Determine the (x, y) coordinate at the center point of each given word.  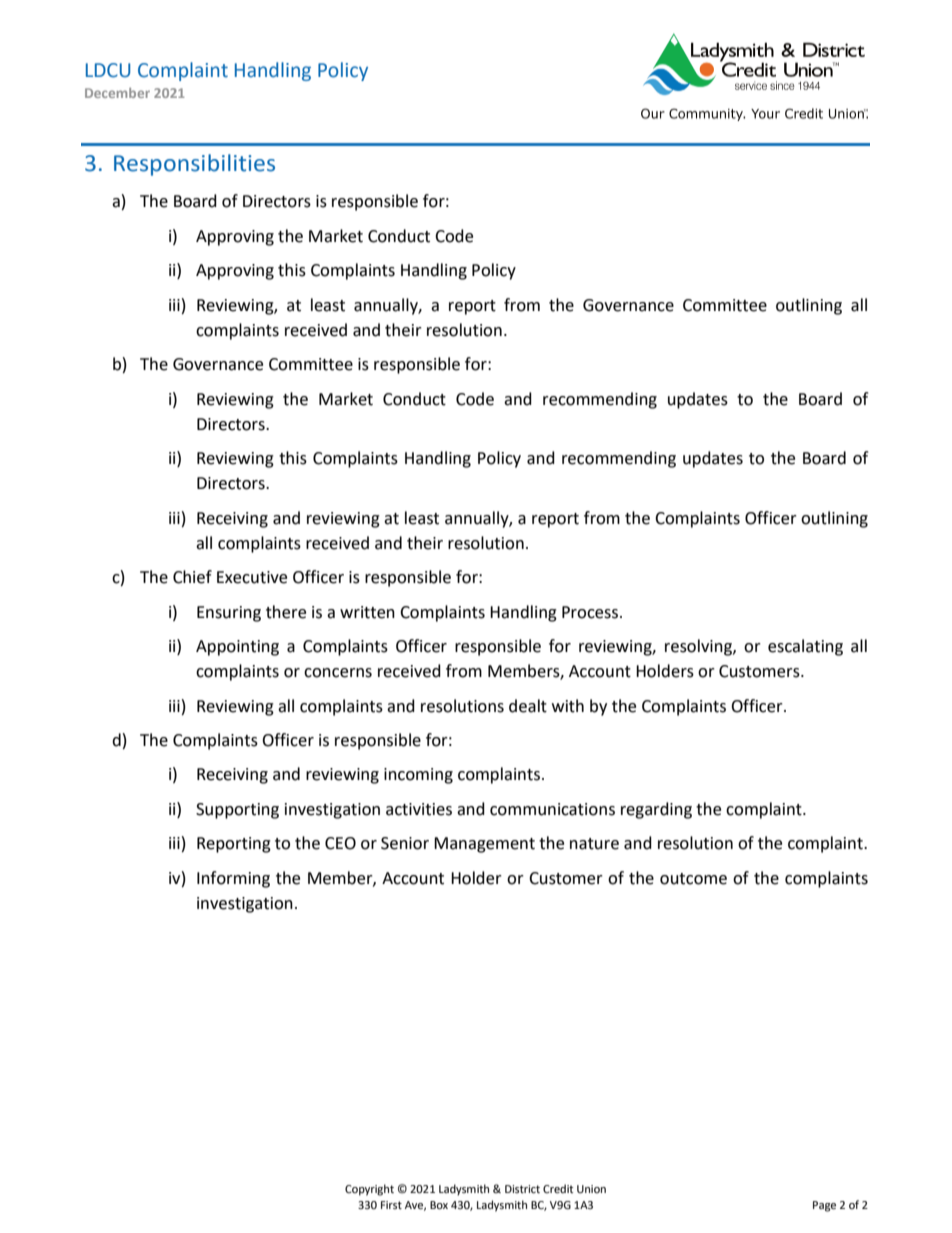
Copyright (369, 1190)
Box (439, 1205)
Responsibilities (194, 165)
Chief (192, 577)
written (367, 612)
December (117, 93)
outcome (693, 879)
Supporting (237, 811)
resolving (699, 647)
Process (591, 612)
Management (484, 845)
